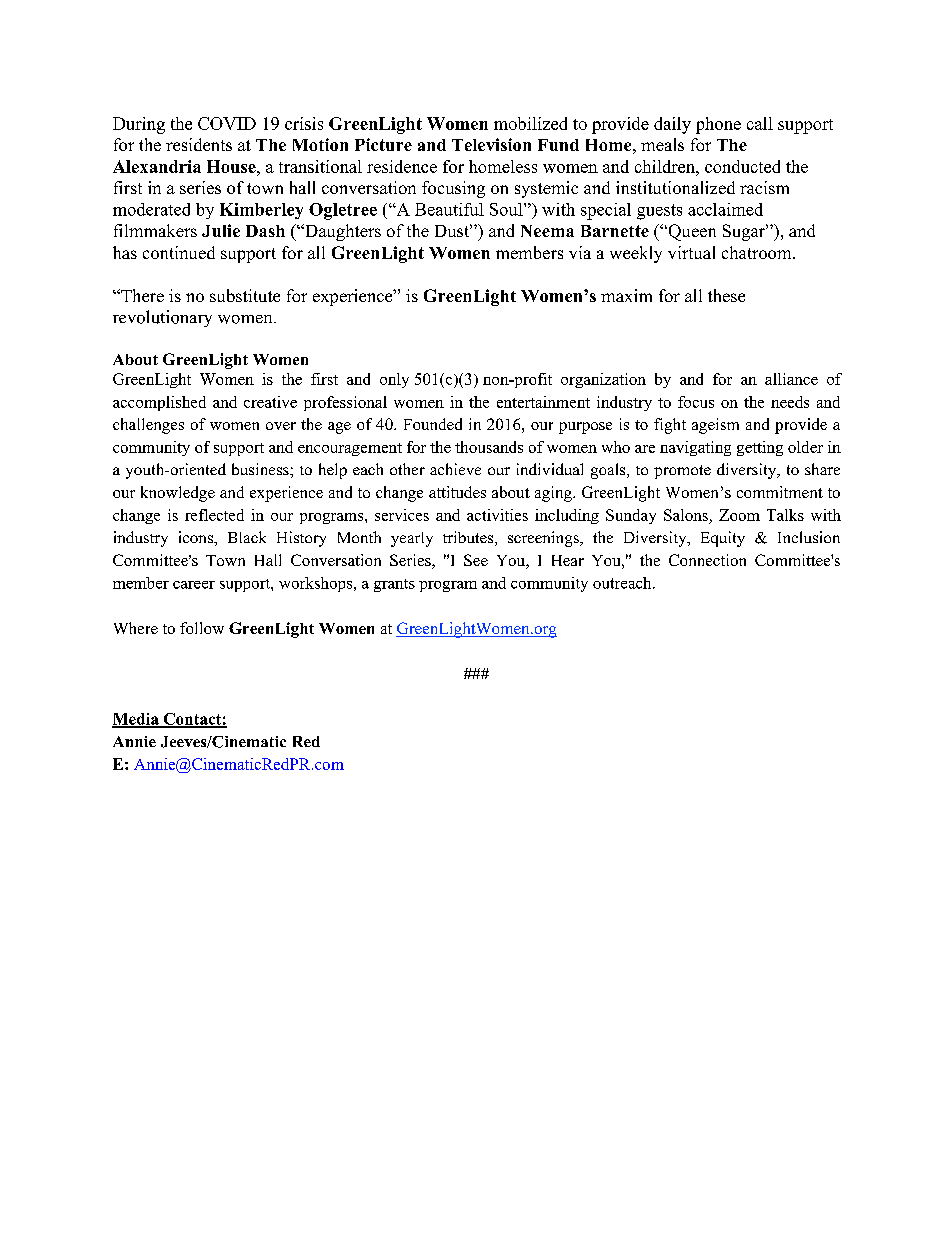  What do you see at coordinates (726, 295) in the screenshot?
I see `these` at bounding box center [726, 295].
